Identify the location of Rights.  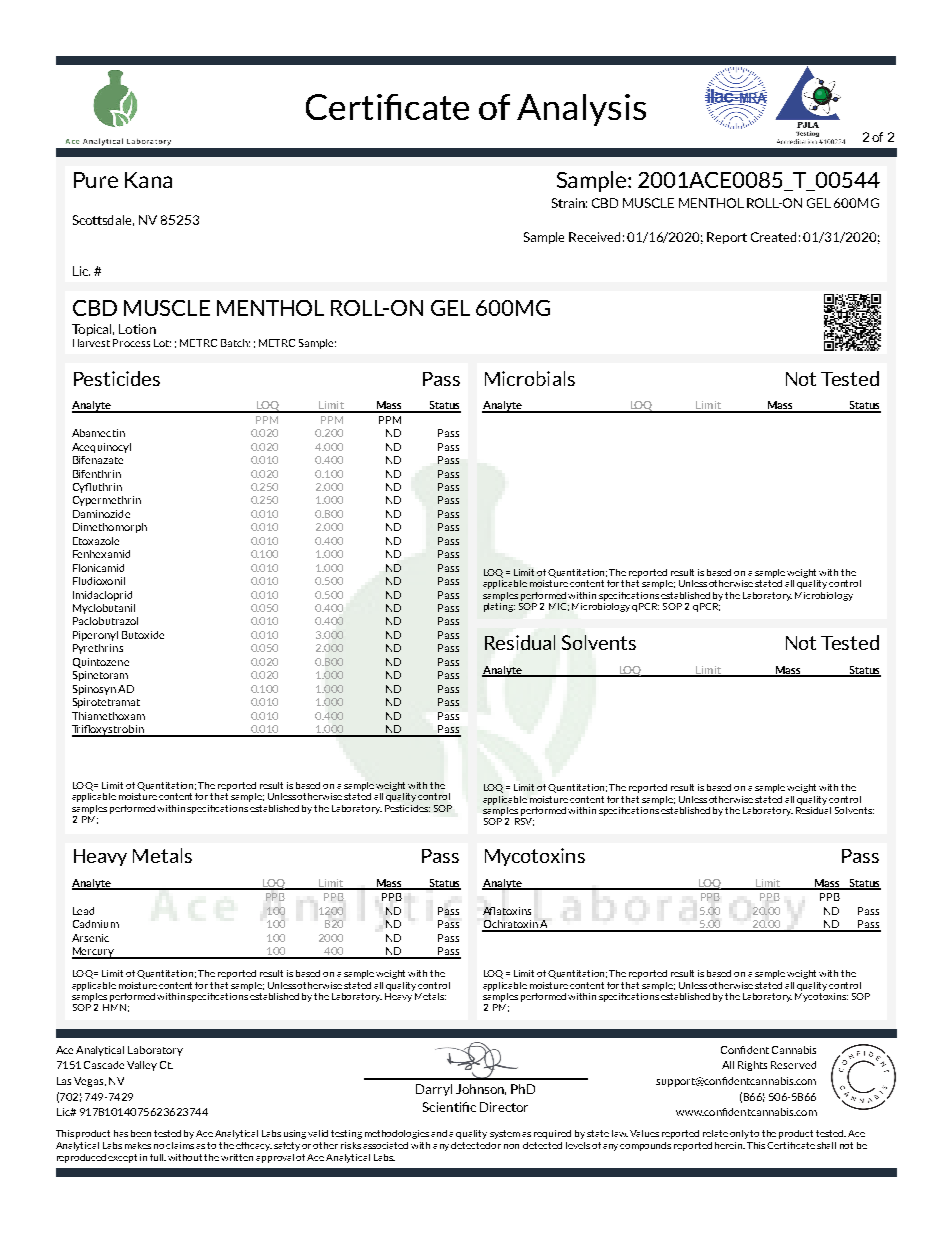
(752, 1066).
